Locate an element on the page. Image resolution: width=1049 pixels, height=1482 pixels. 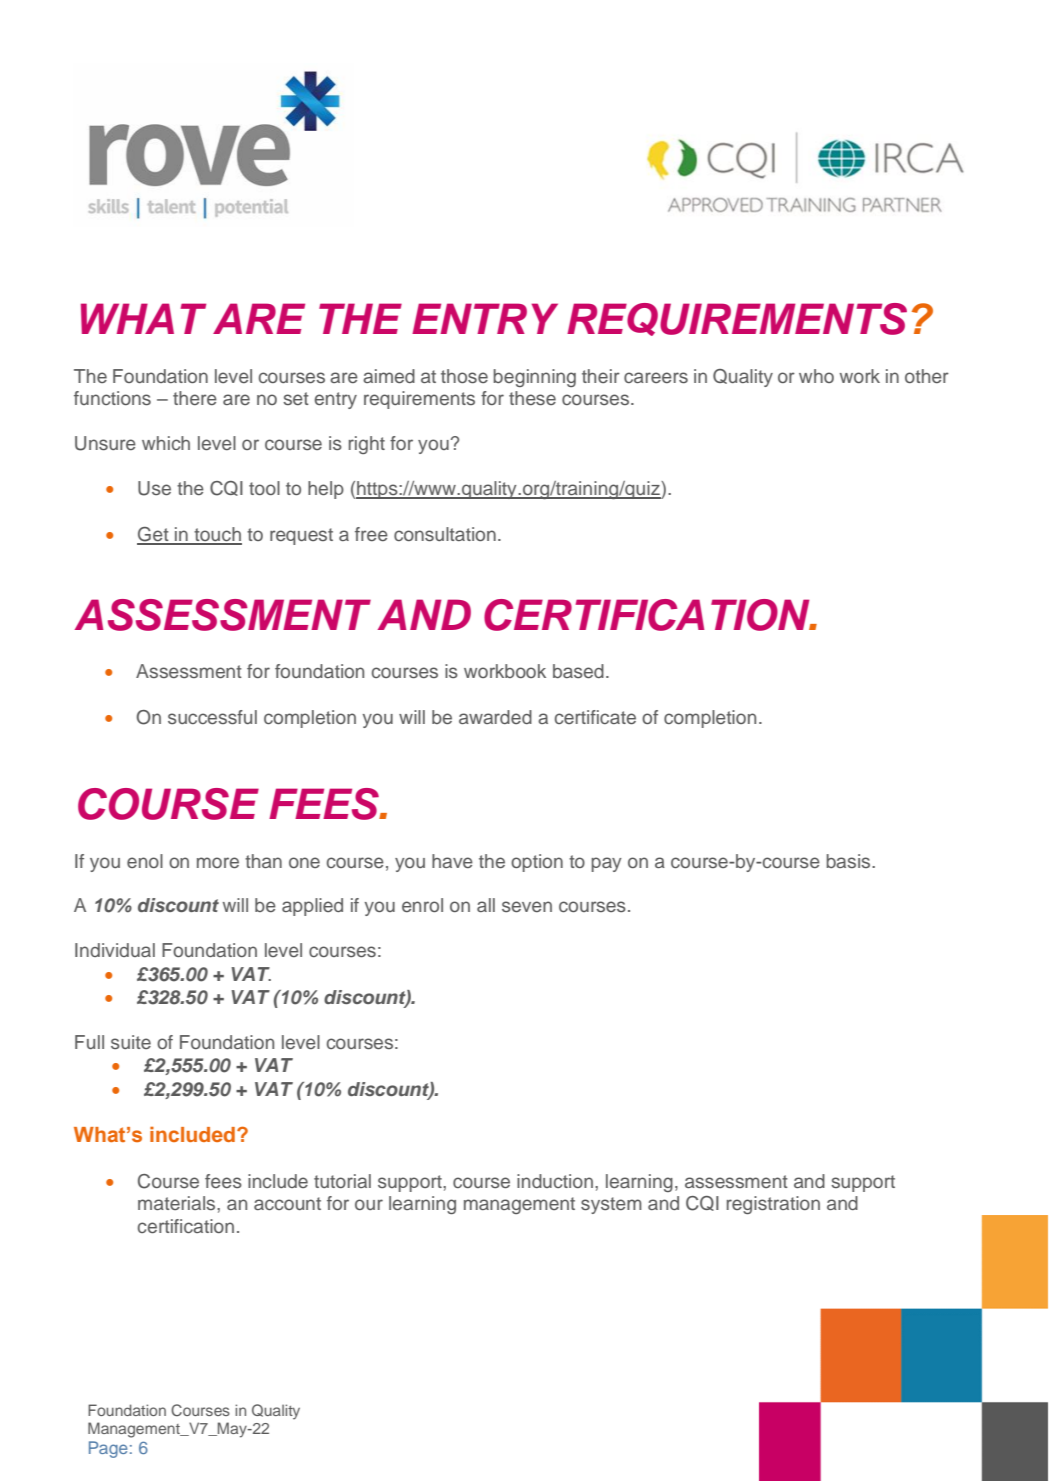
basis is located at coordinates (849, 861).
